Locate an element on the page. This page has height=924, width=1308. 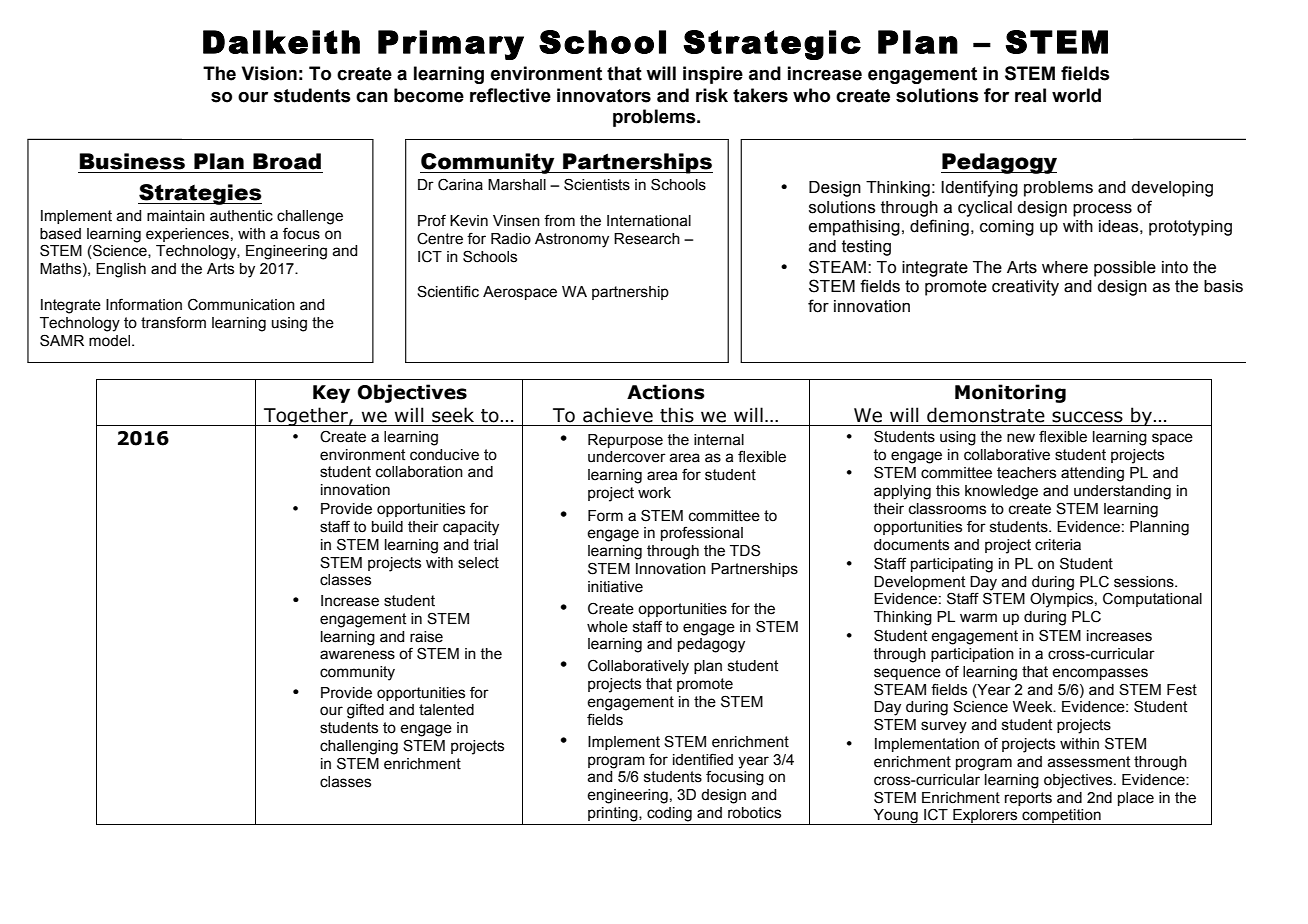
where is located at coordinates (1065, 267).
